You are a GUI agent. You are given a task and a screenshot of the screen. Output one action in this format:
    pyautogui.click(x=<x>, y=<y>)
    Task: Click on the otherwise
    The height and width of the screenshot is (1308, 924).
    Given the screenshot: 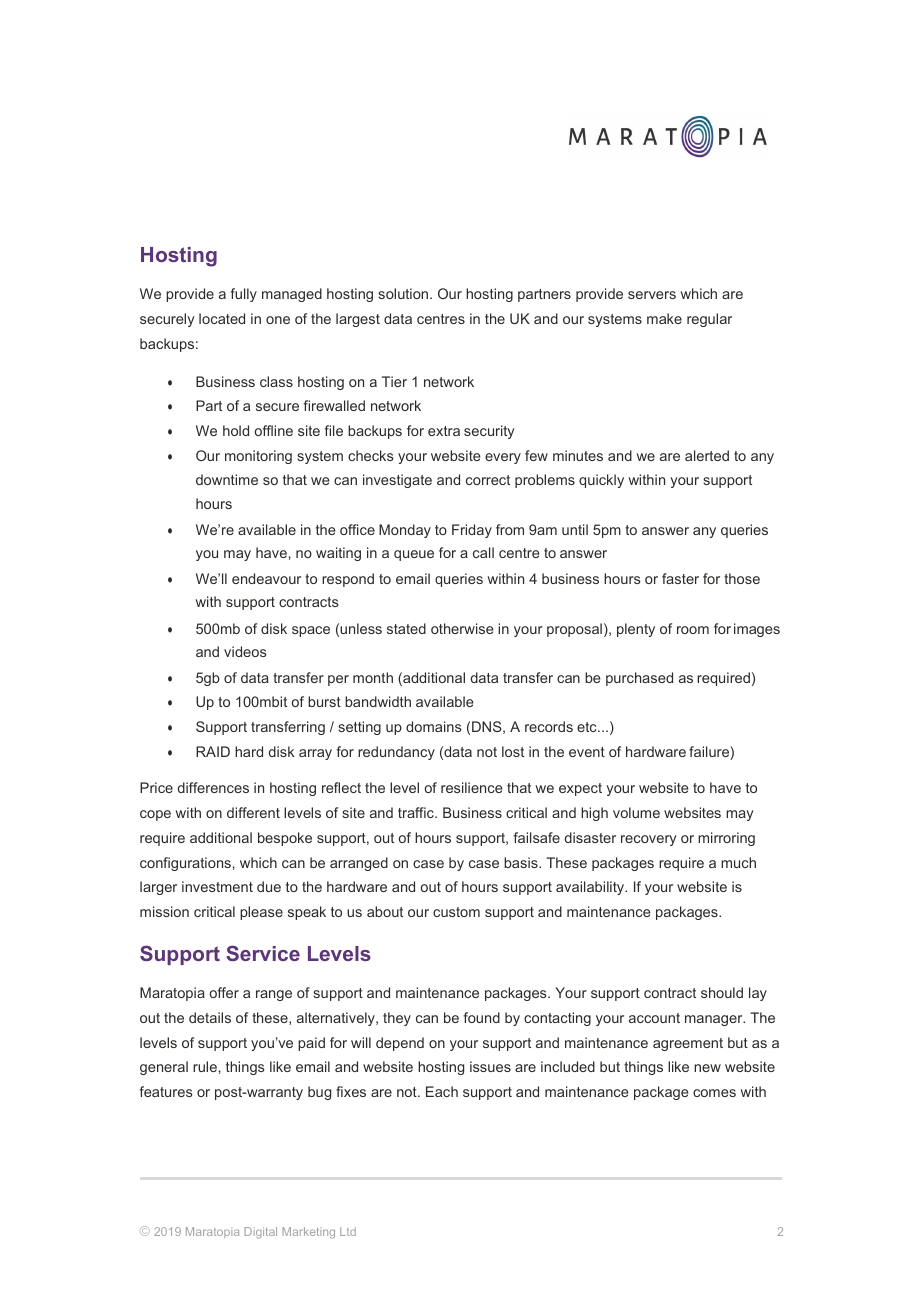 What is the action you would take?
    pyautogui.click(x=462, y=628)
